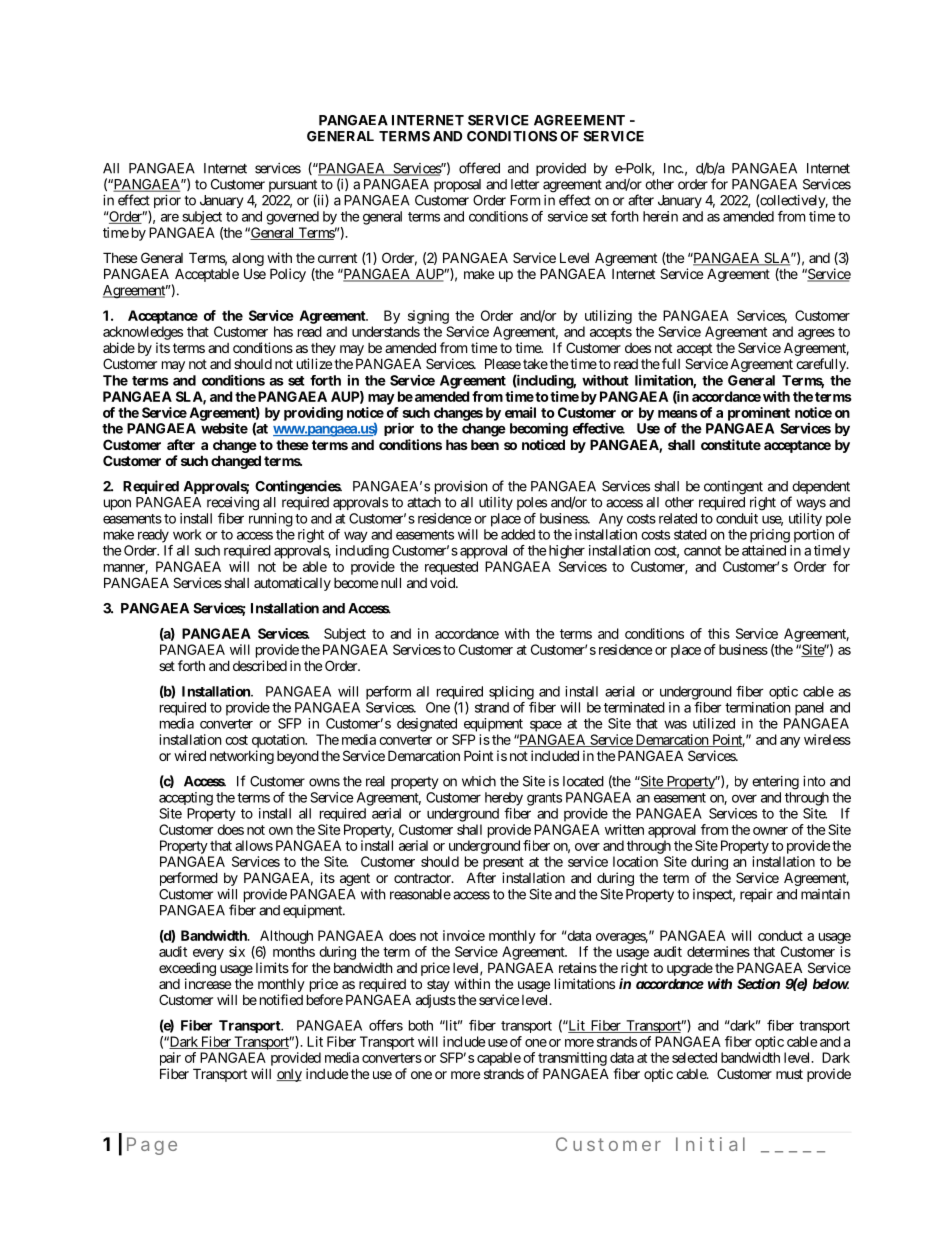 The image size is (952, 1233). I want to click on present, so click(503, 863).
